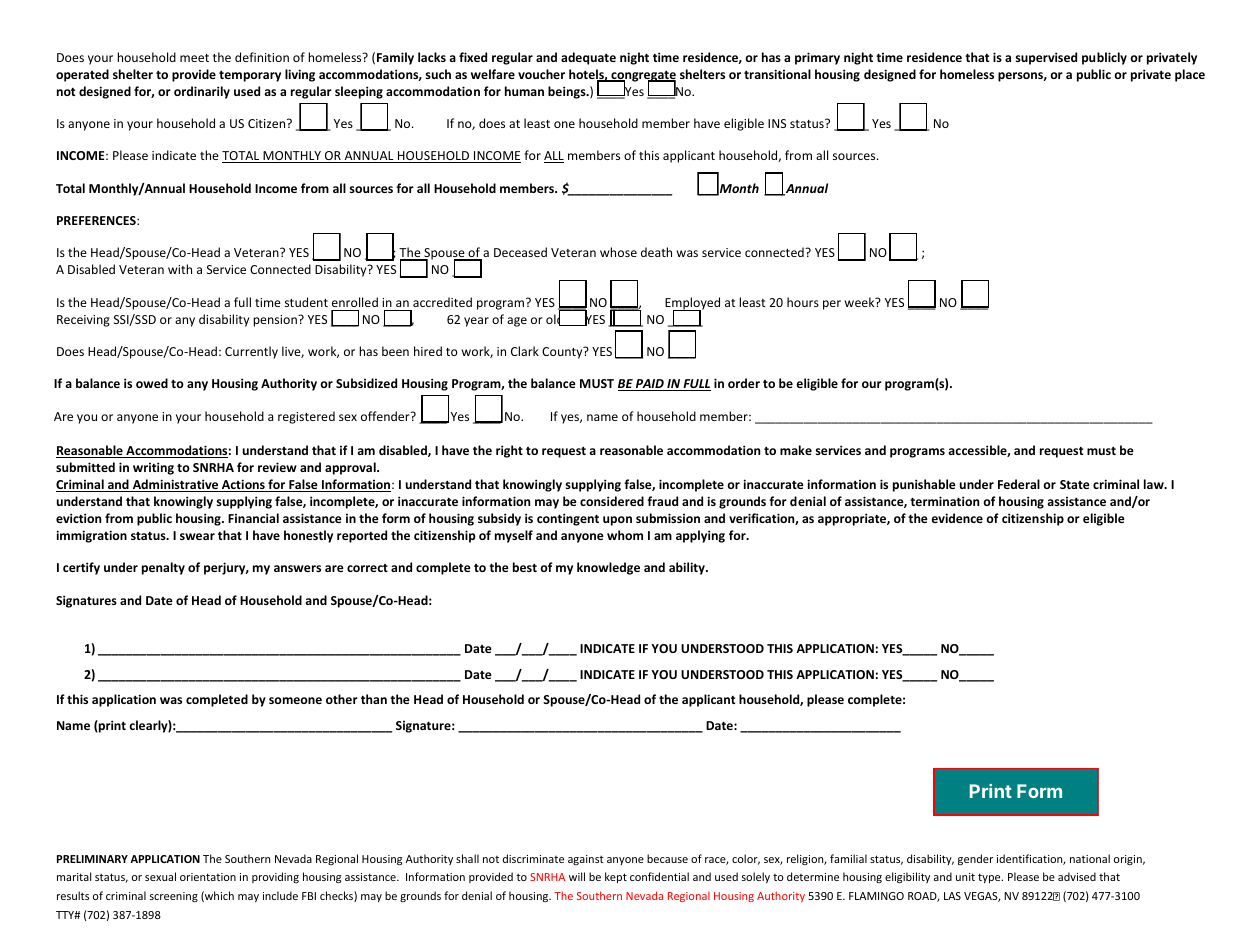 The image size is (1233, 952). What do you see at coordinates (175, 485) in the page?
I see `Administrative` at bounding box center [175, 485].
